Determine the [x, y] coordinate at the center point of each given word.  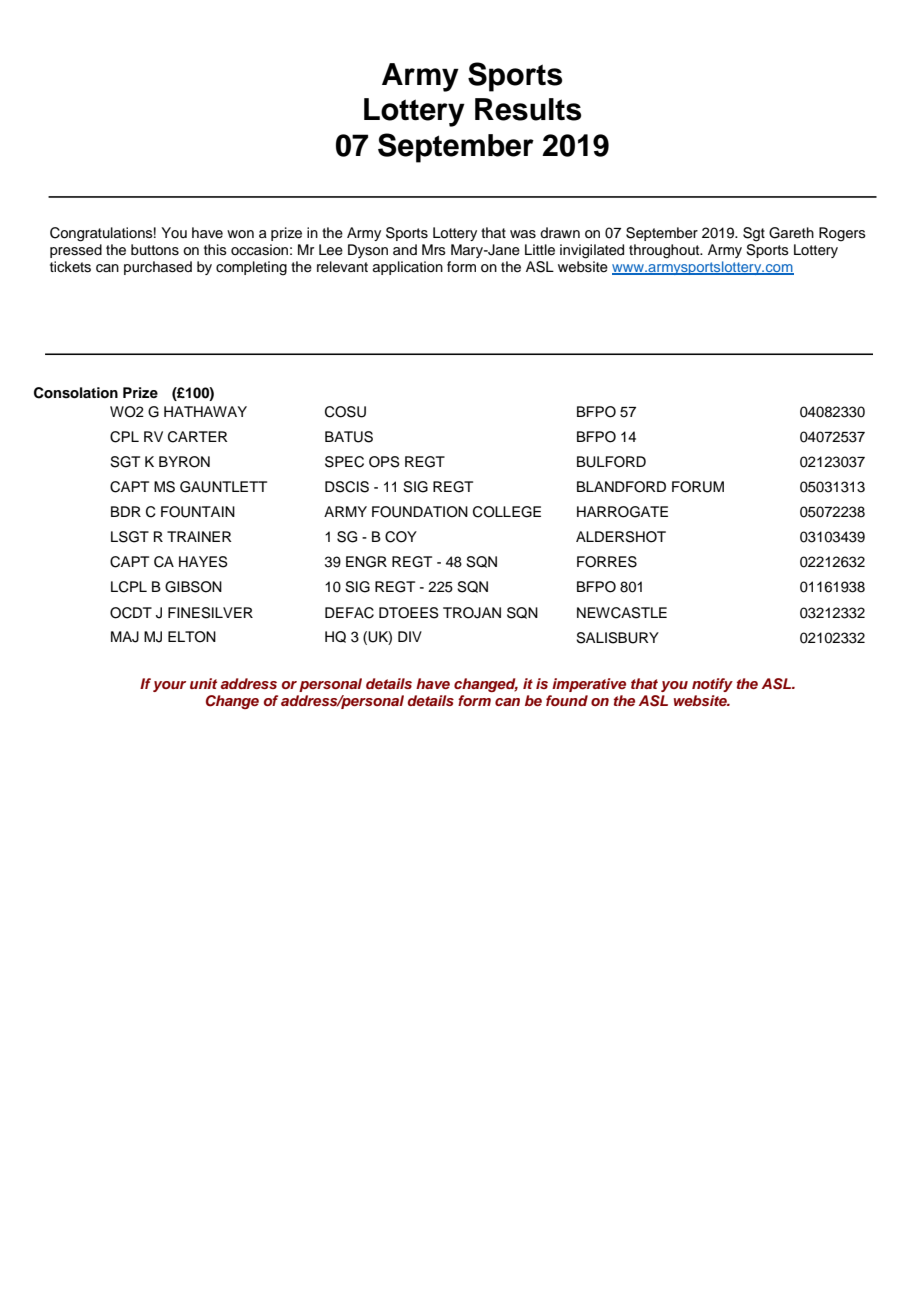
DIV [410, 636]
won [240, 234]
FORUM [698, 487]
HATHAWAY [205, 411]
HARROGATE [622, 512]
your [169, 686]
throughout [665, 251]
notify [712, 685]
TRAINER [199, 536]
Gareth [791, 233]
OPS [384, 462]
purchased [158, 268]
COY [401, 537]
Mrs [434, 249]
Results [528, 109]
